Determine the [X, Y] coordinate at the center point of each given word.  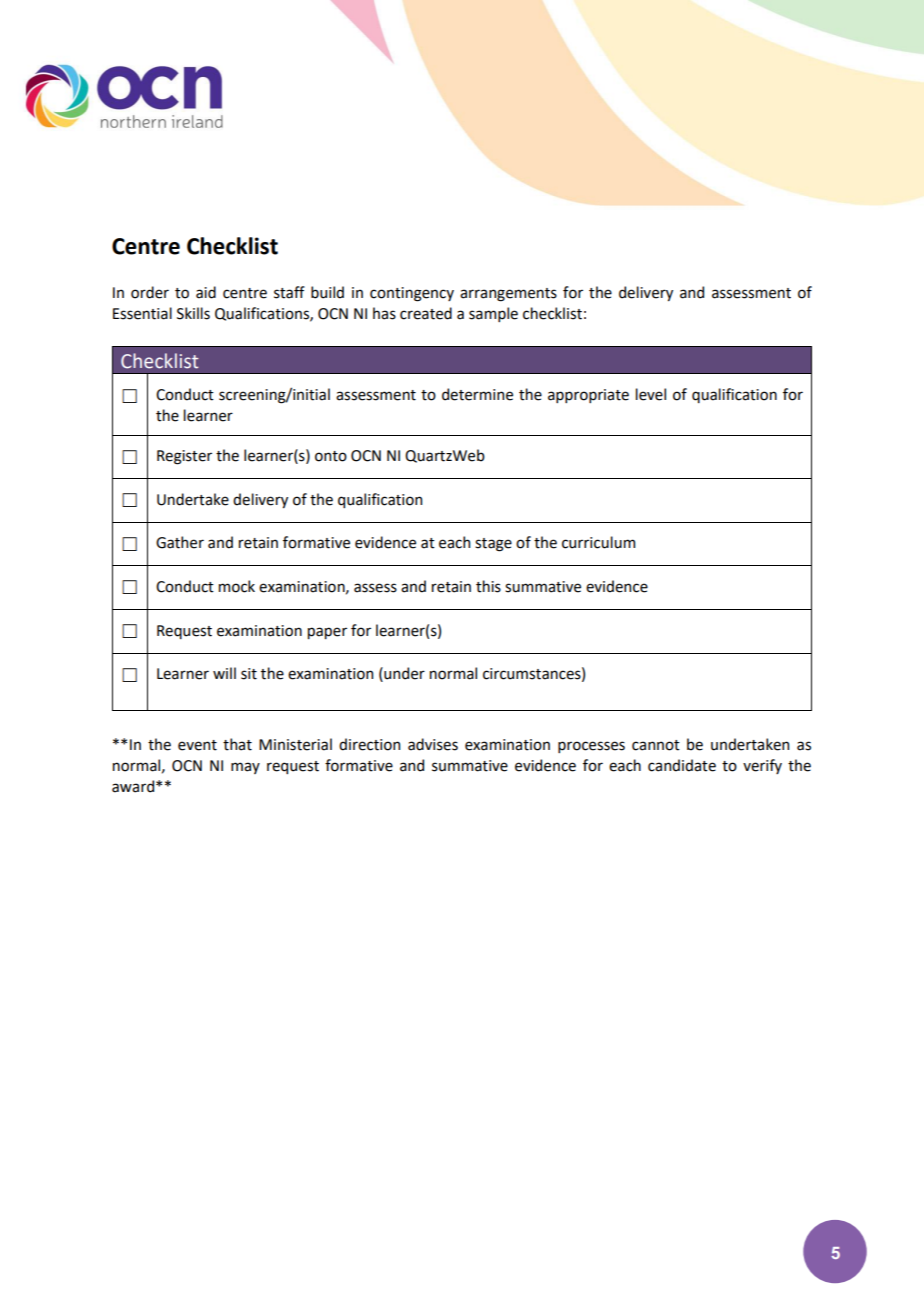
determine [477, 394]
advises [433, 744]
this [488, 586]
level [651, 394]
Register [184, 457]
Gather [180, 542]
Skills [193, 313]
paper [327, 633]
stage [493, 545]
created [426, 313]
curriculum [598, 542]
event [197, 745]
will [224, 673]
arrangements [508, 295]
